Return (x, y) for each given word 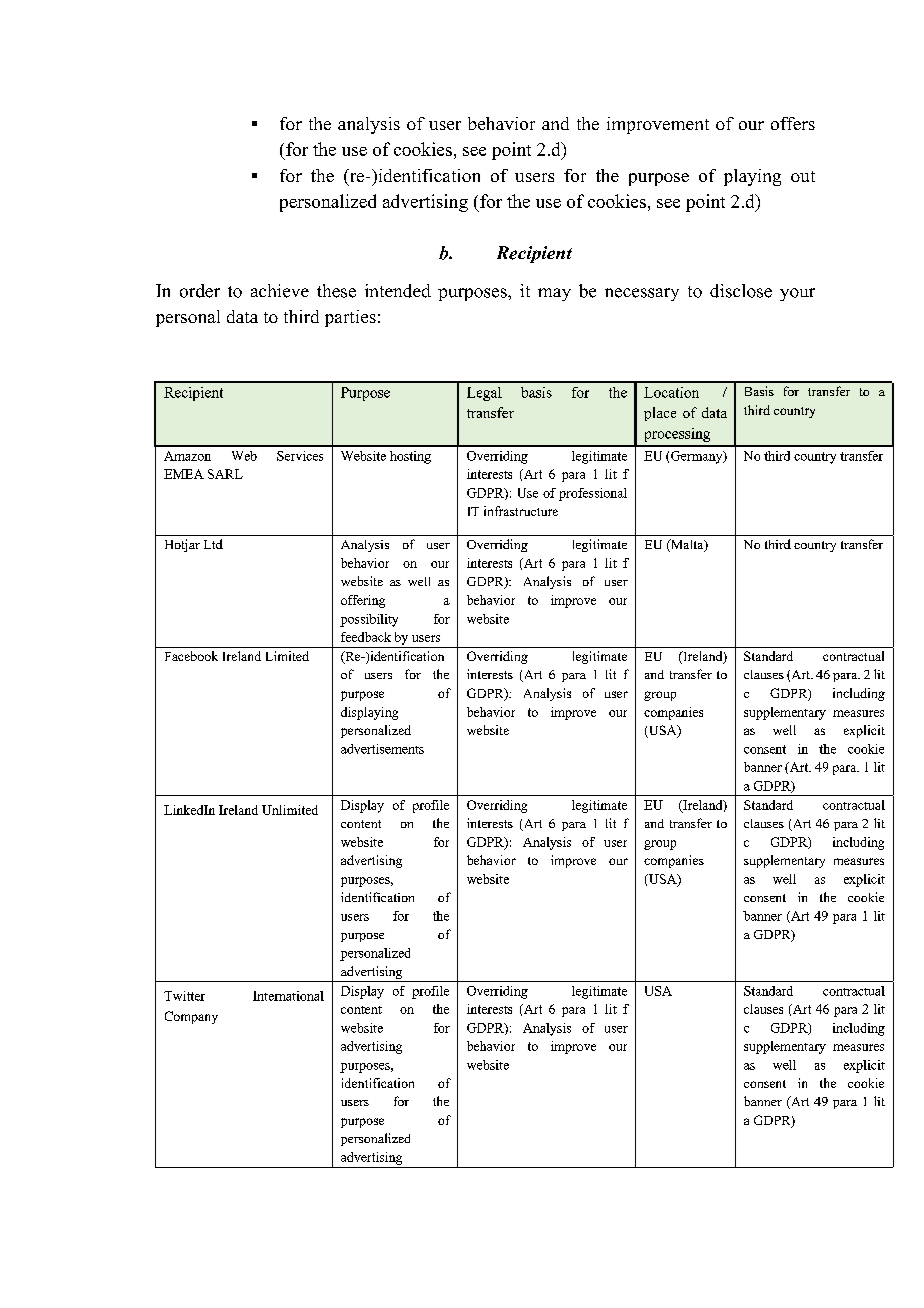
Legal (484, 394)
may (554, 294)
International (288, 996)
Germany (698, 457)
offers (793, 123)
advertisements (382, 749)
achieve (280, 291)
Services (300, 456)
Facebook (191, 656)
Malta (687, 545)
